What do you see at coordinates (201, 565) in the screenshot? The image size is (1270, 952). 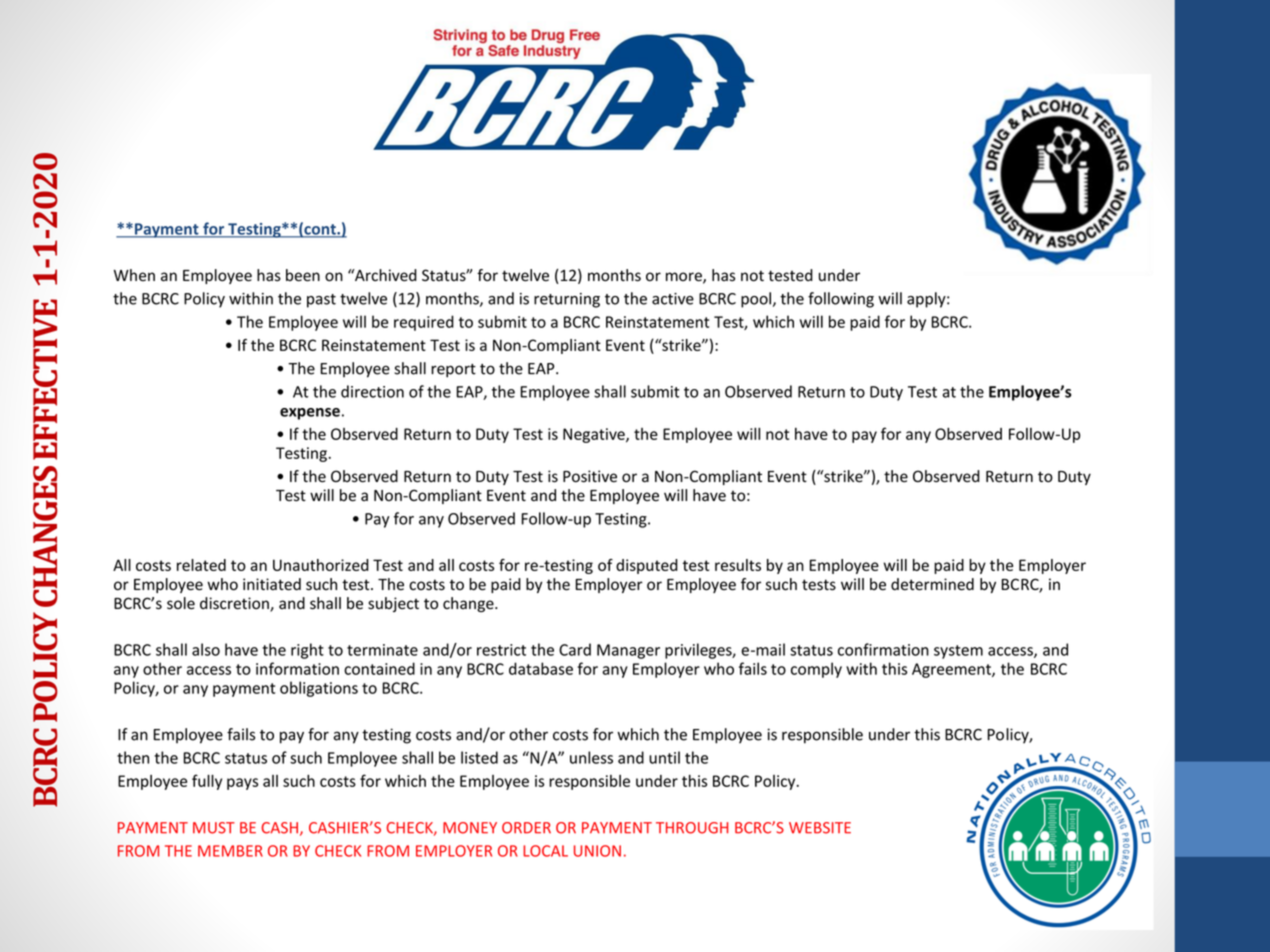 I see `related` at bounding box center [201, 565].
